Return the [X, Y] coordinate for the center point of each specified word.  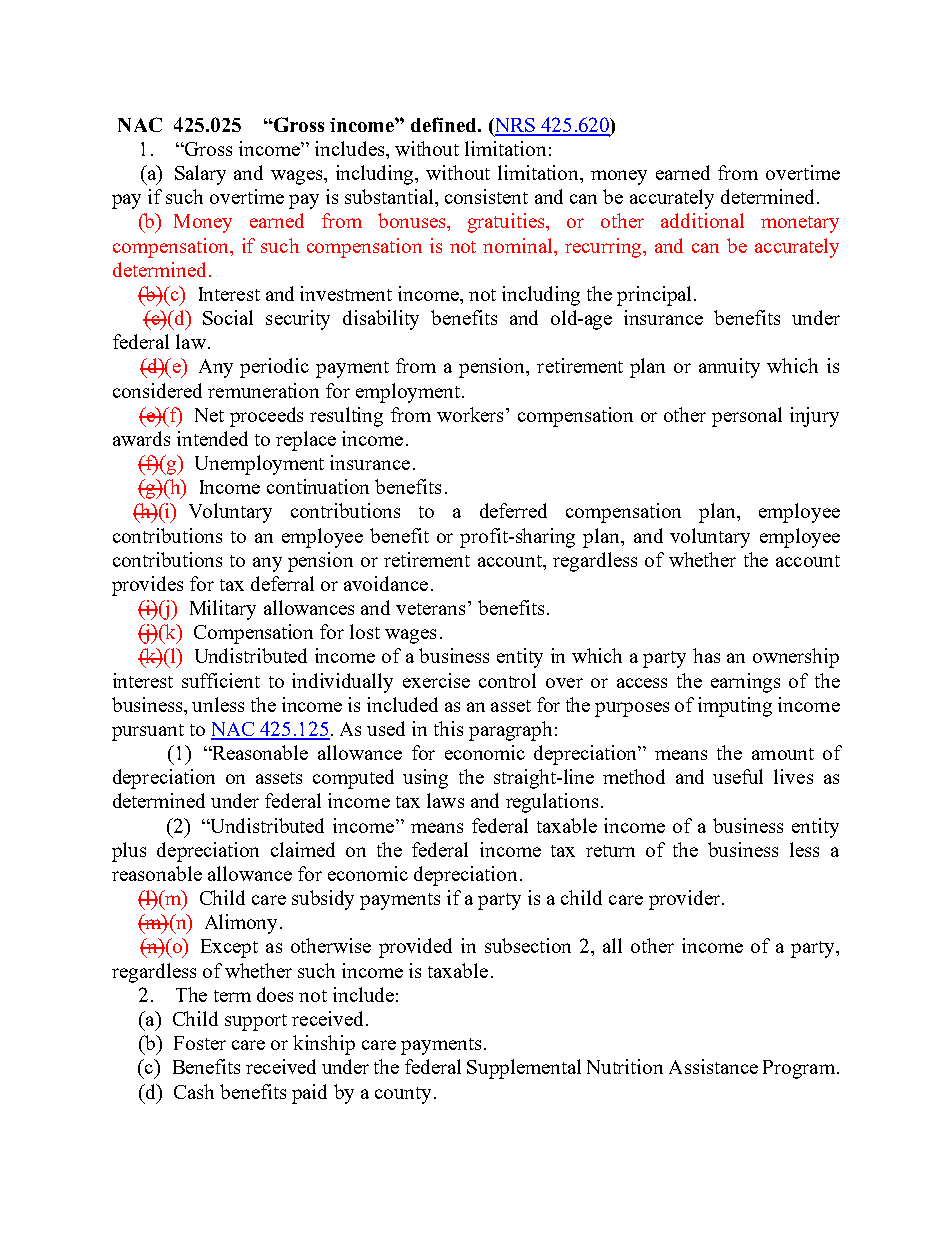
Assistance [713, 1066]
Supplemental [524, 1069]
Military [223, 610]
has [706, 655]
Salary [200, 175]
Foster [200, 1043]
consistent [486, 196]
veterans [432, 608]
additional [702, 220]
